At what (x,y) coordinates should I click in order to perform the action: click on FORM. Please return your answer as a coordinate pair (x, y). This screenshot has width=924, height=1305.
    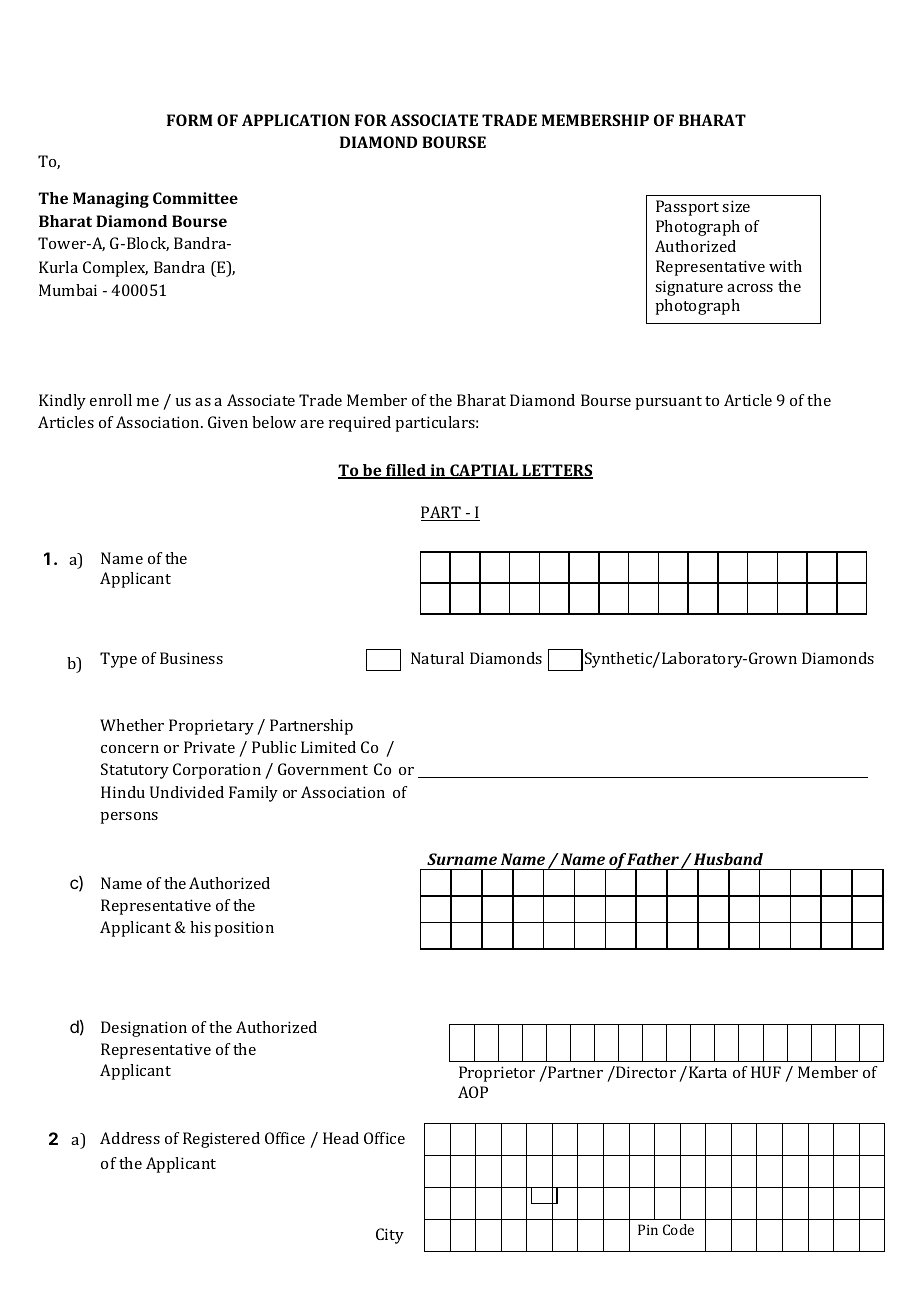
    Looking at the image, I should click on (190, 120).
